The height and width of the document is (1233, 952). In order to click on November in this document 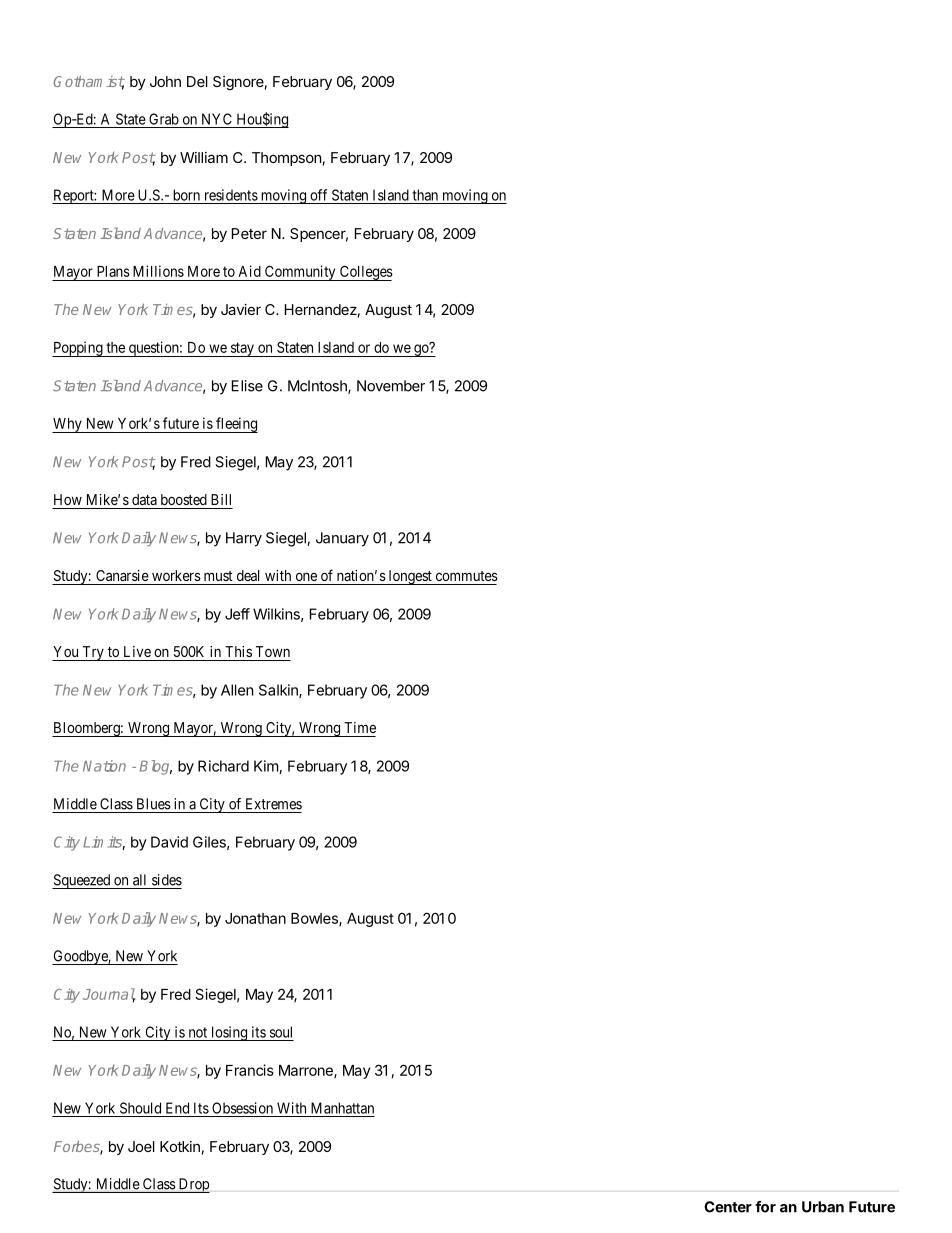, I will do `click(391, 386)`.
